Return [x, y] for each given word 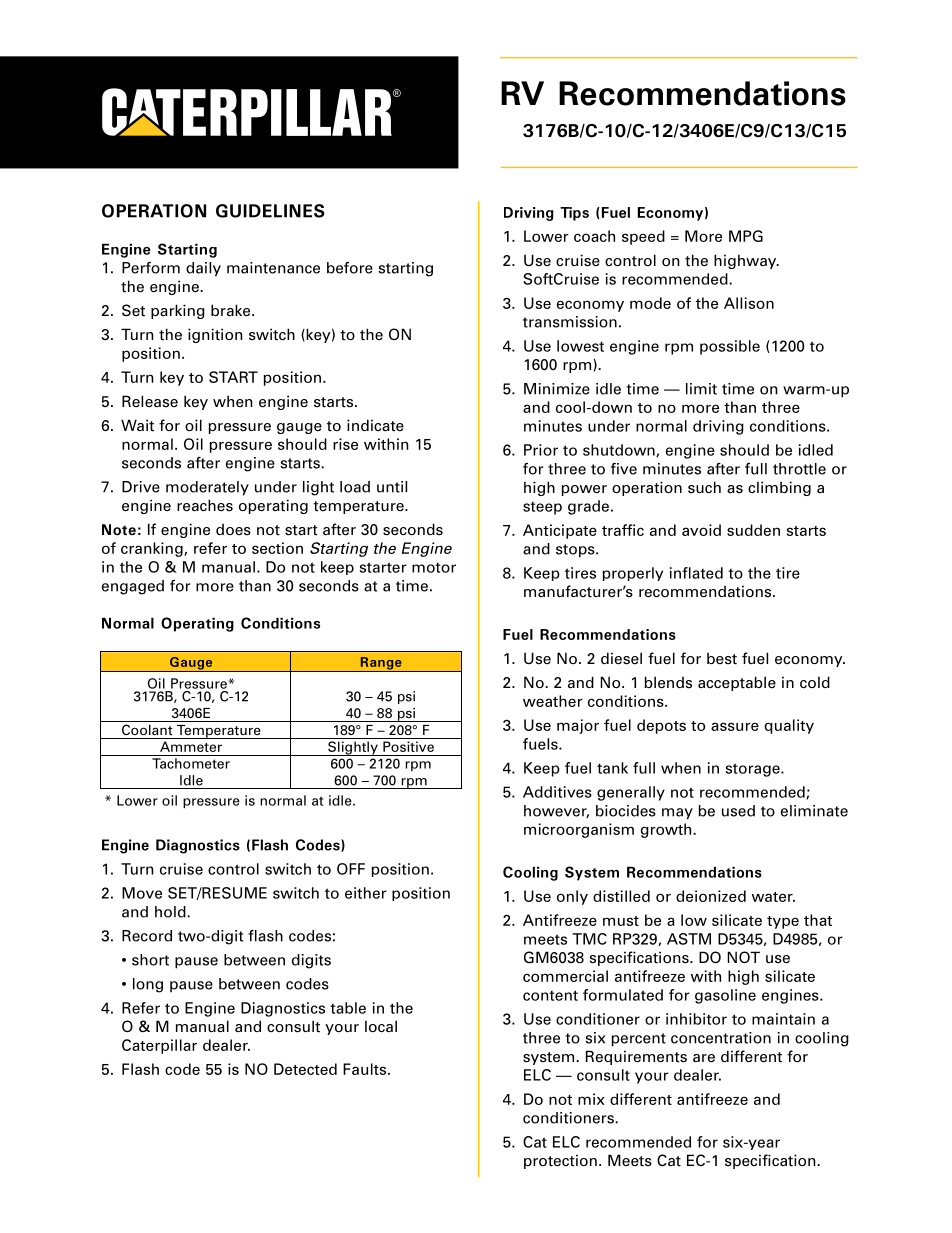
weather [553, 701]
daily [203, 269]
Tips [574, 214]
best [722, 659]
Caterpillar [159, 1046]
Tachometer [191, 763]
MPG [746, 236]
